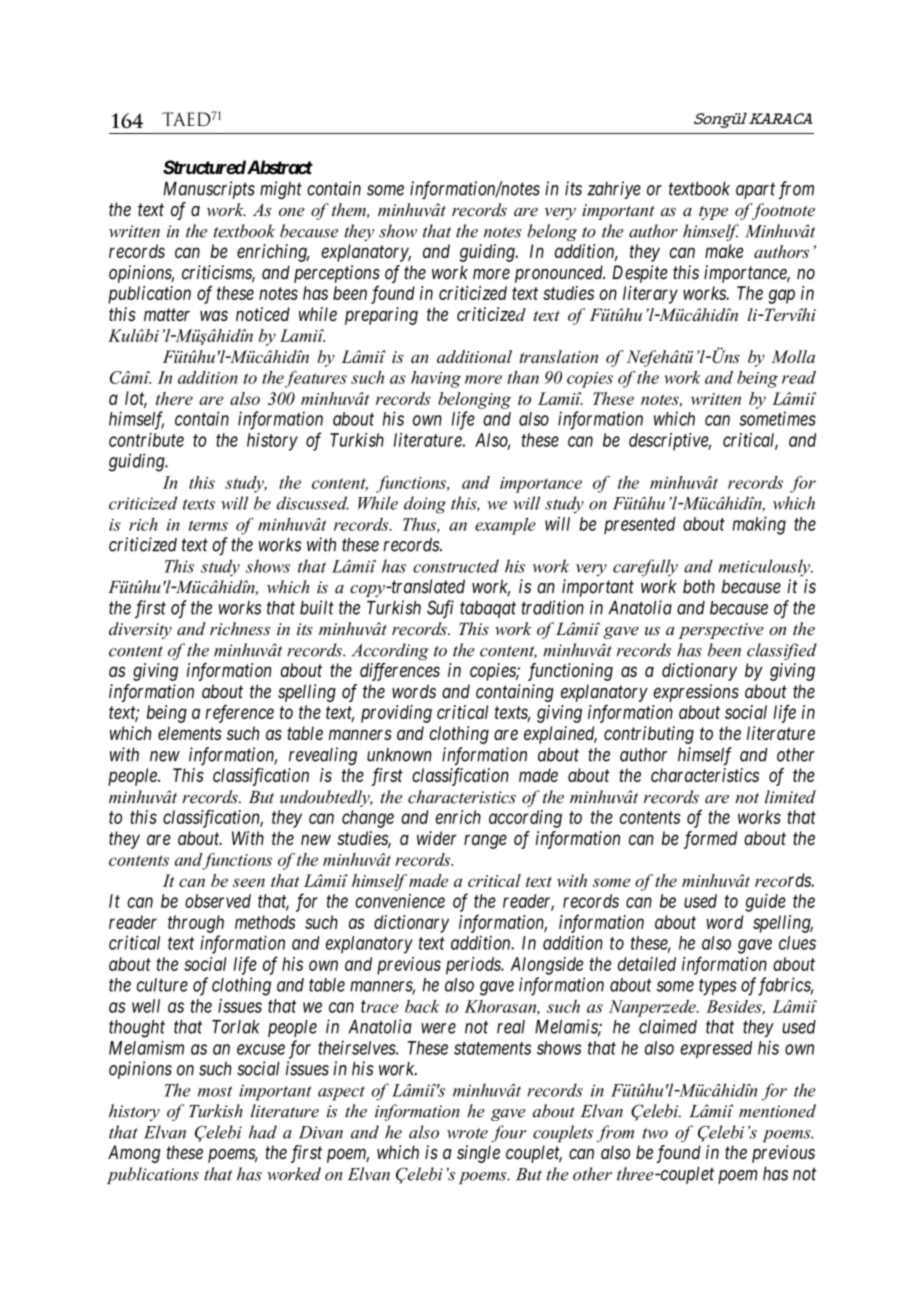  Describe the element at coordinates (196, 924) in the screenshot. I see `through` at that location.
